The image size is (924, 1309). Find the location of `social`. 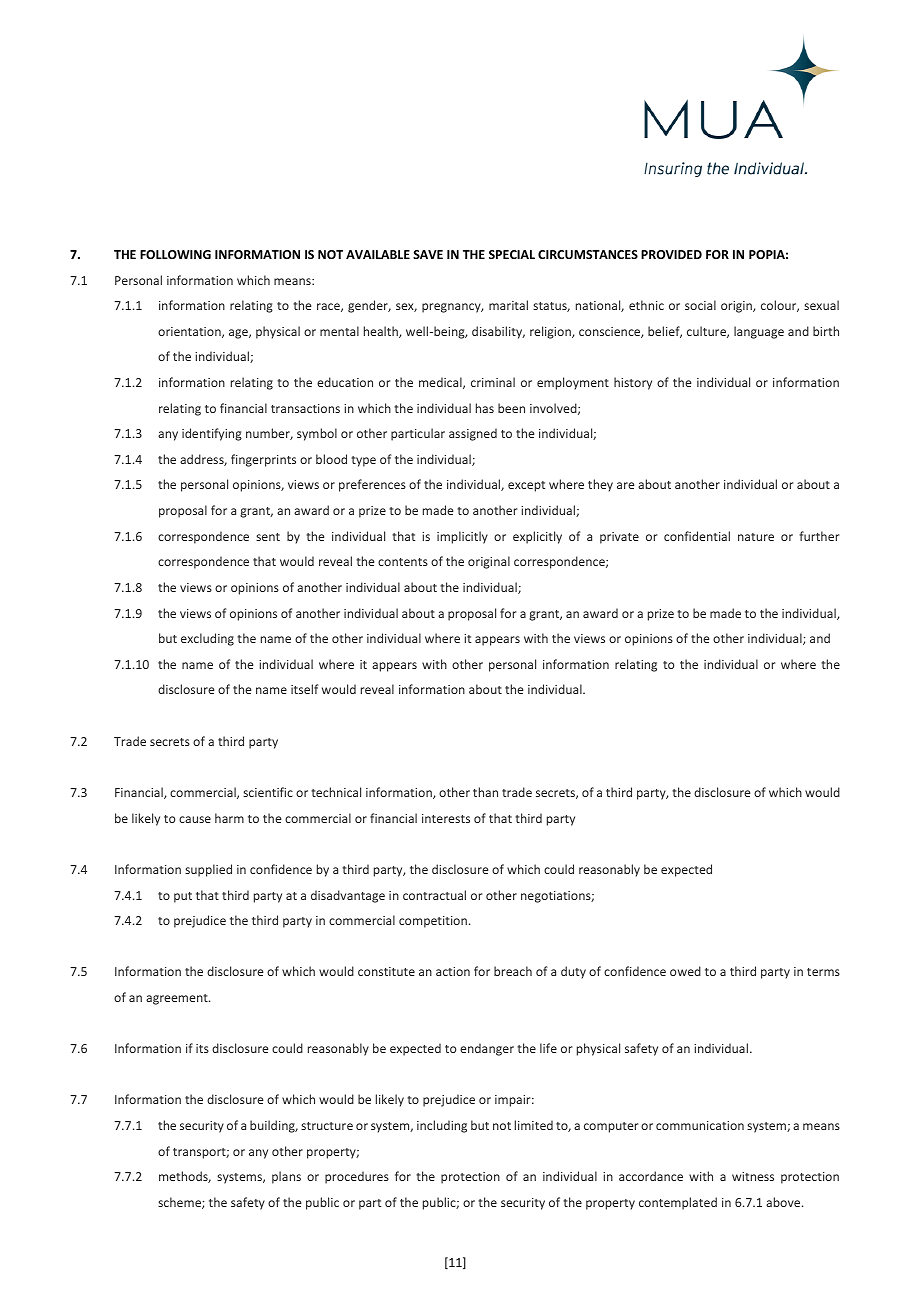

social is located at coordinates (700, 305).
